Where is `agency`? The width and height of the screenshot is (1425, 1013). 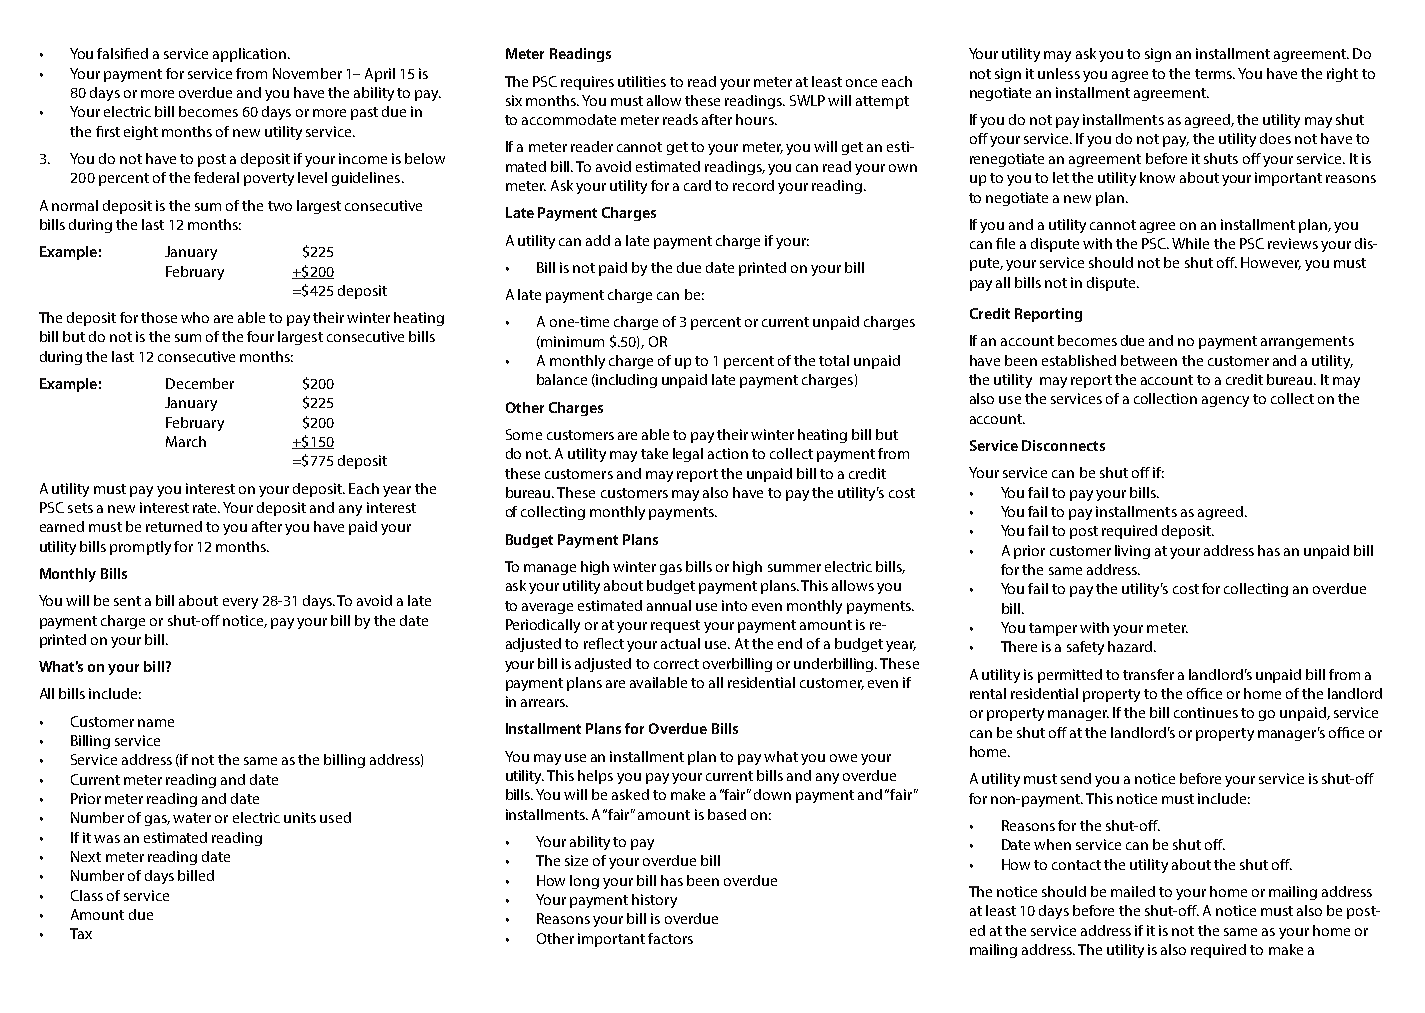
agency is located at coordinates (1225, 401).
